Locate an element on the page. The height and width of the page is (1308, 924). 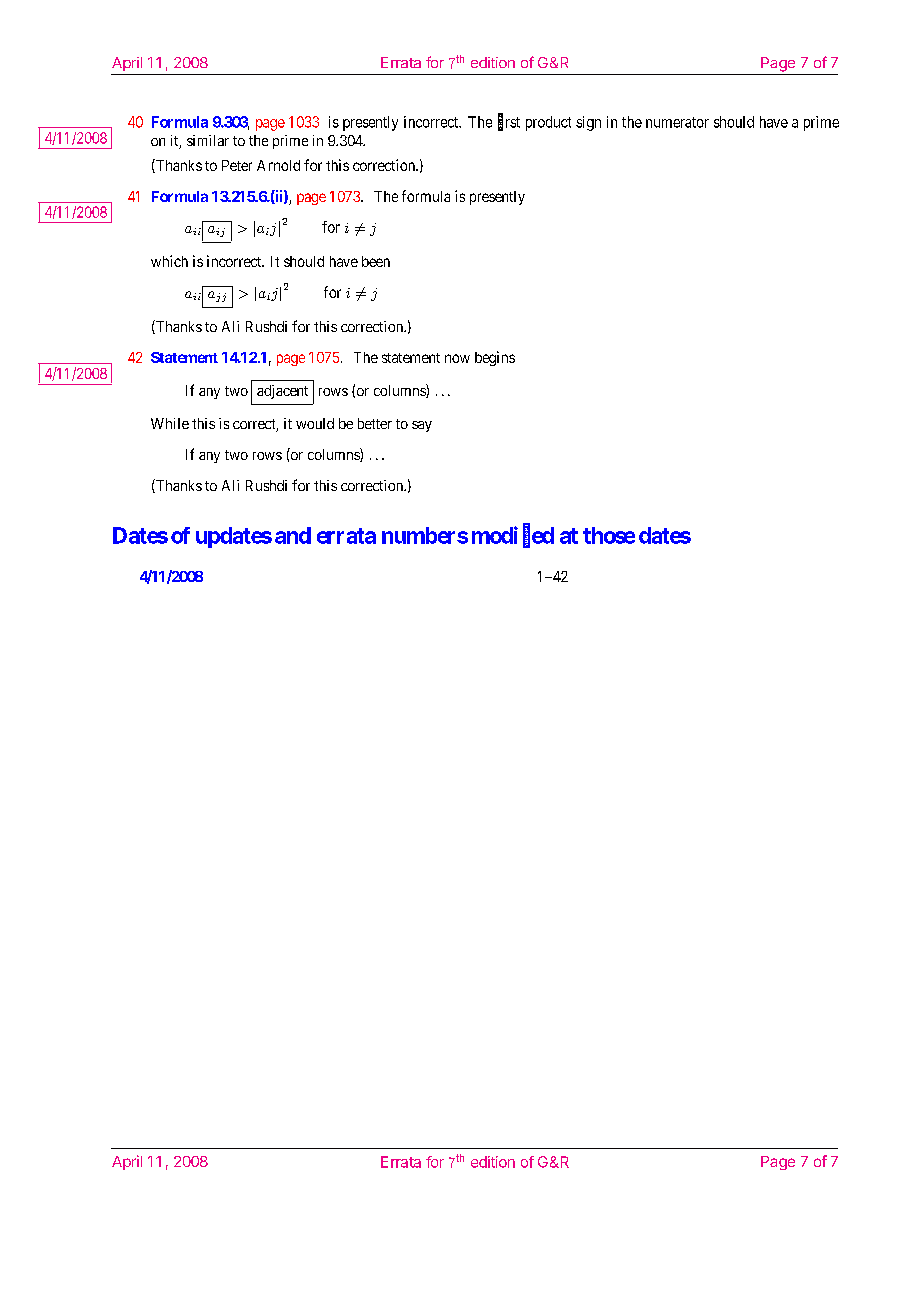
similar is located at coordinates (208, 140).
